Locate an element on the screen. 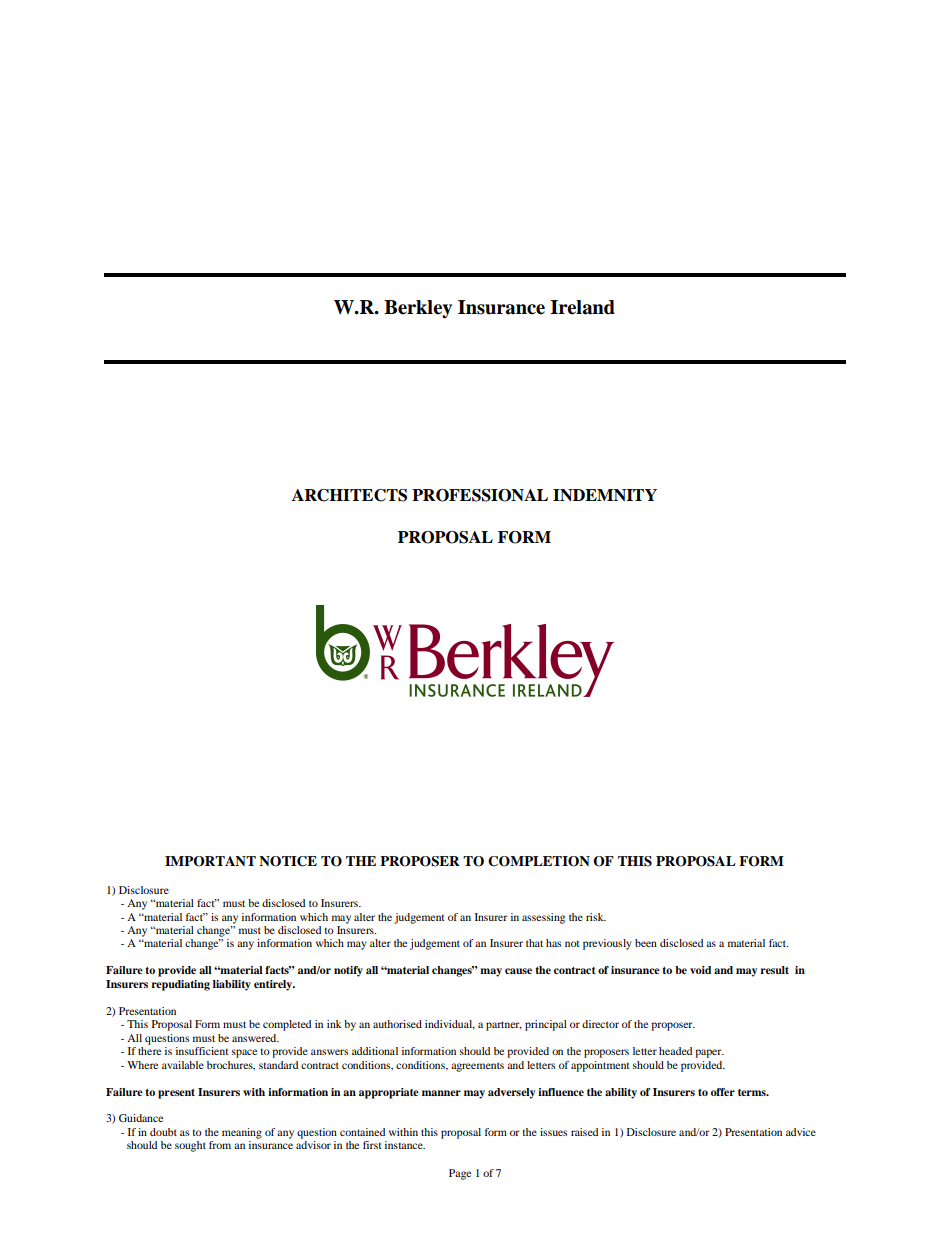  Page is located at coordinates (460, 1174).
